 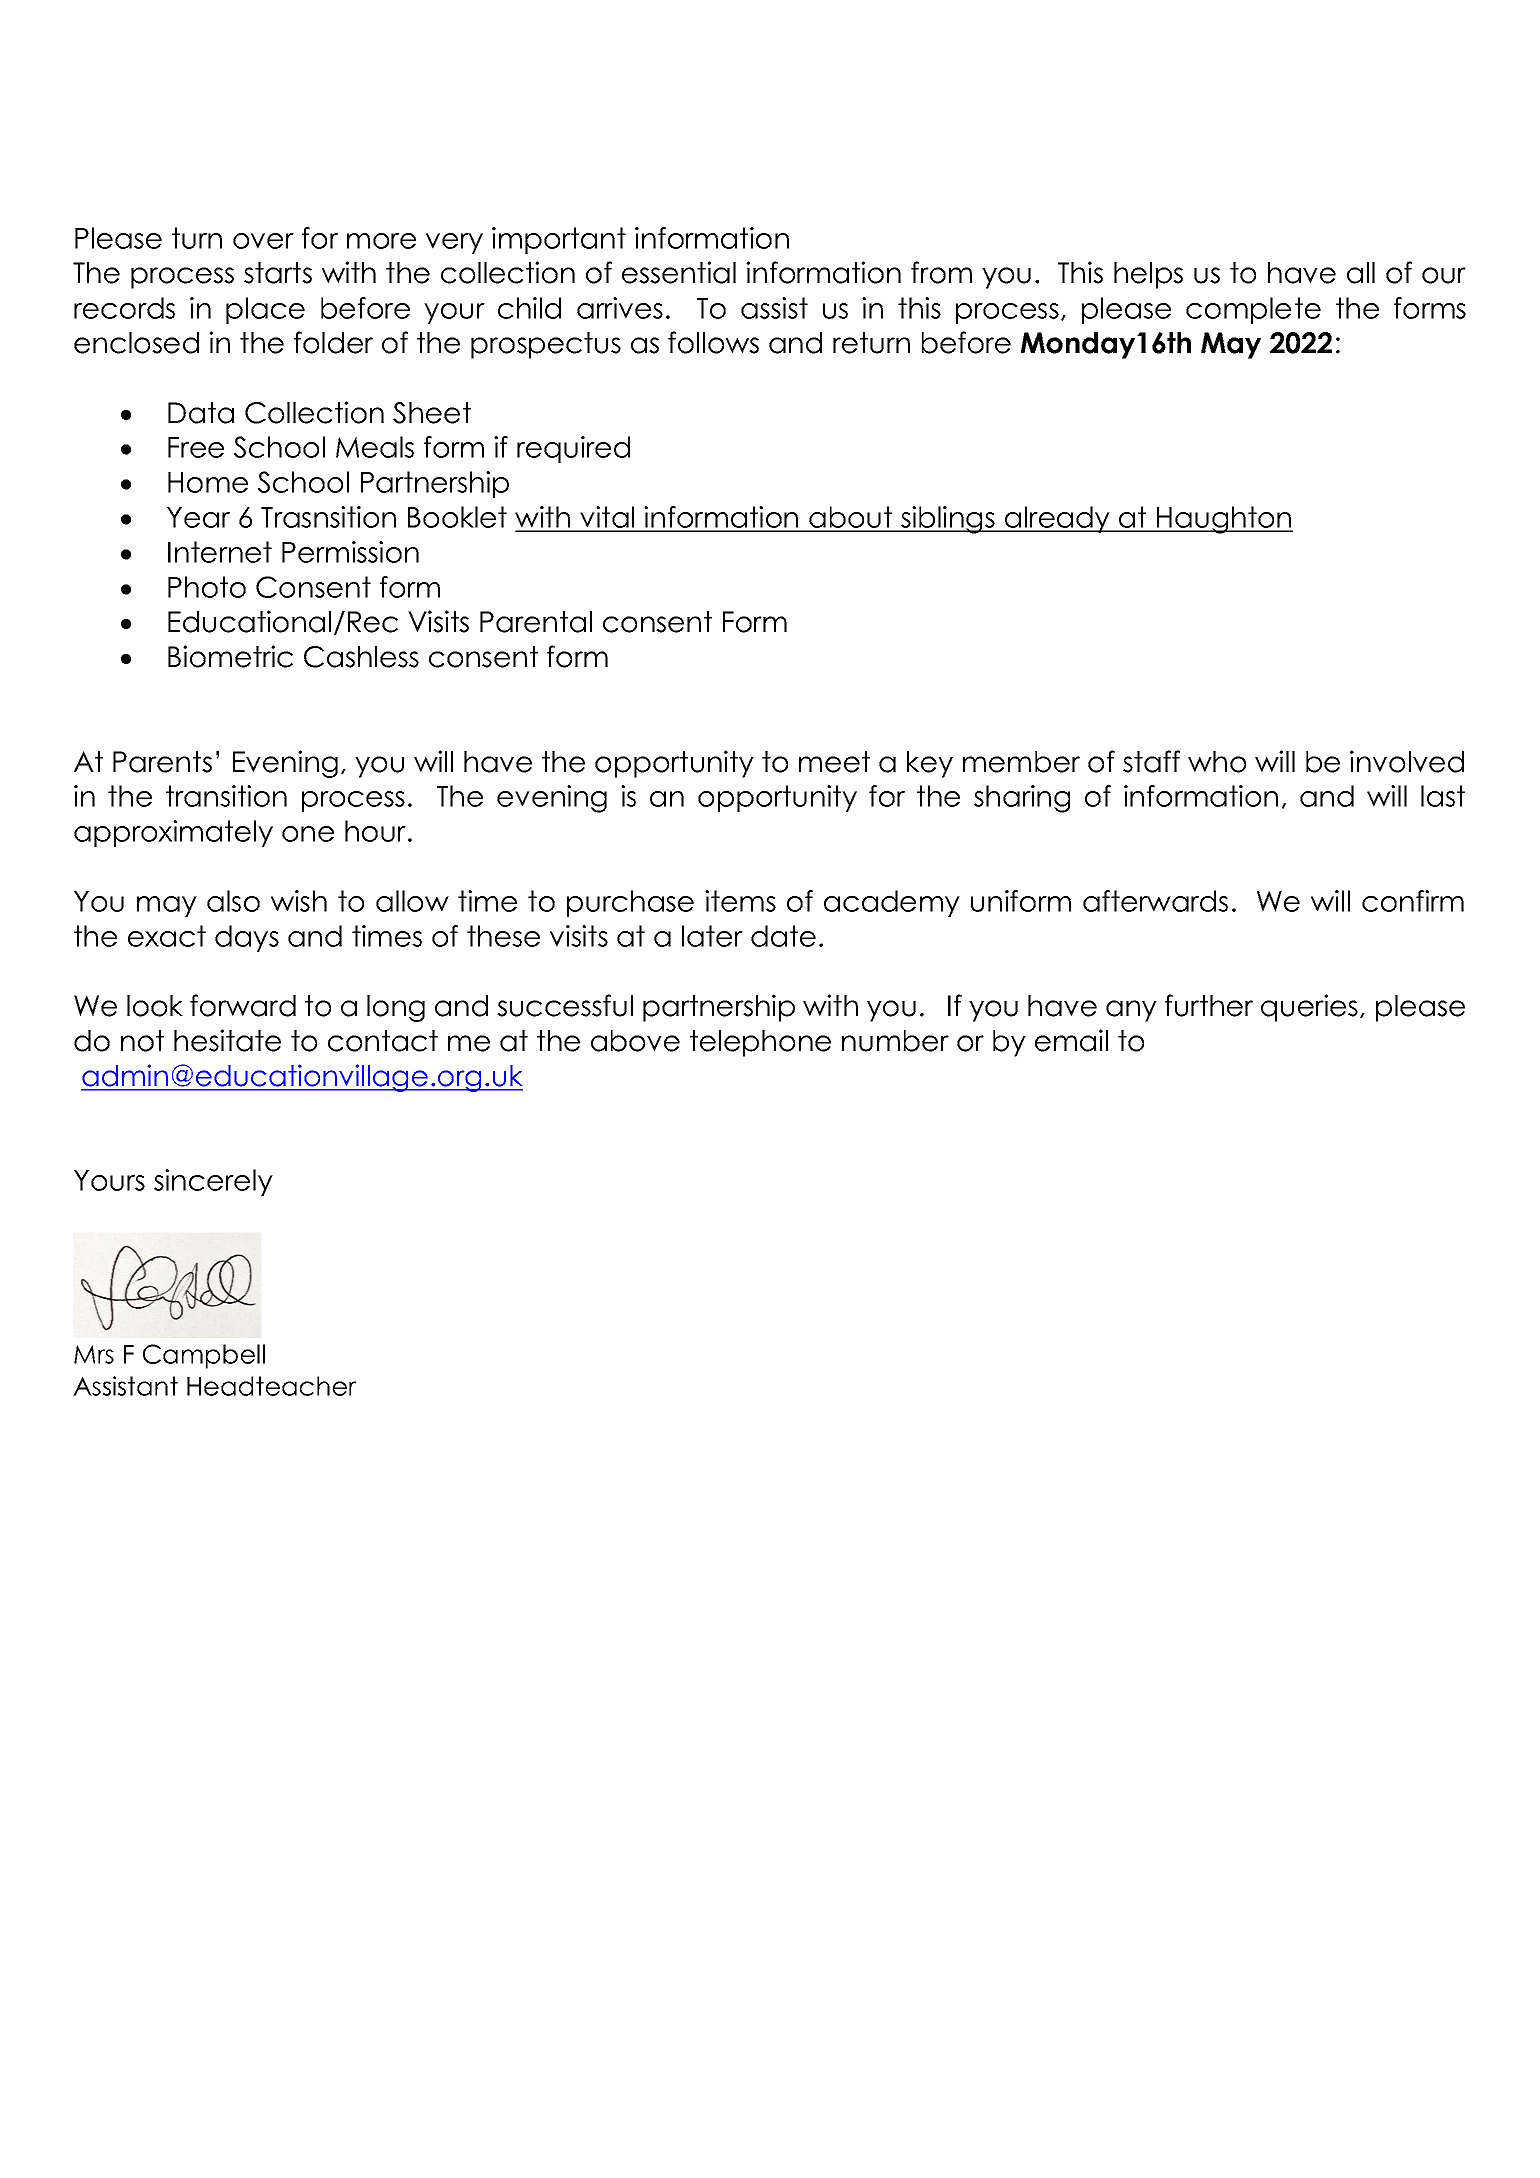 I want to click on email, so click(x=1071, y=1040).
